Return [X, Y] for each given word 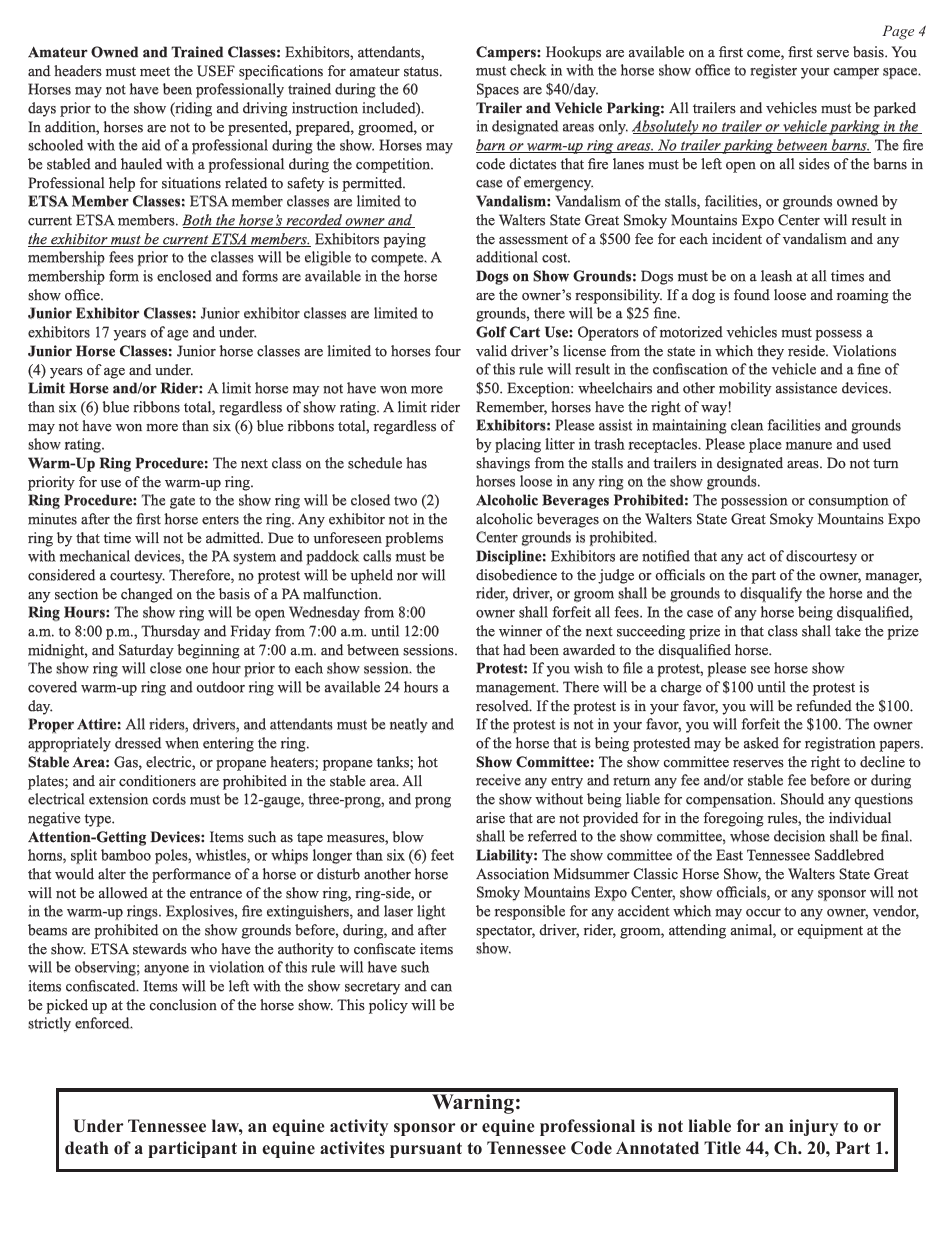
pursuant [426, 1150]
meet [155, 72]
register [773, 71]
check [528, 70]
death [87, 1148]
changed [147, 595]
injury [813, 1127]
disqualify [771, 595]
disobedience [516, 575]
